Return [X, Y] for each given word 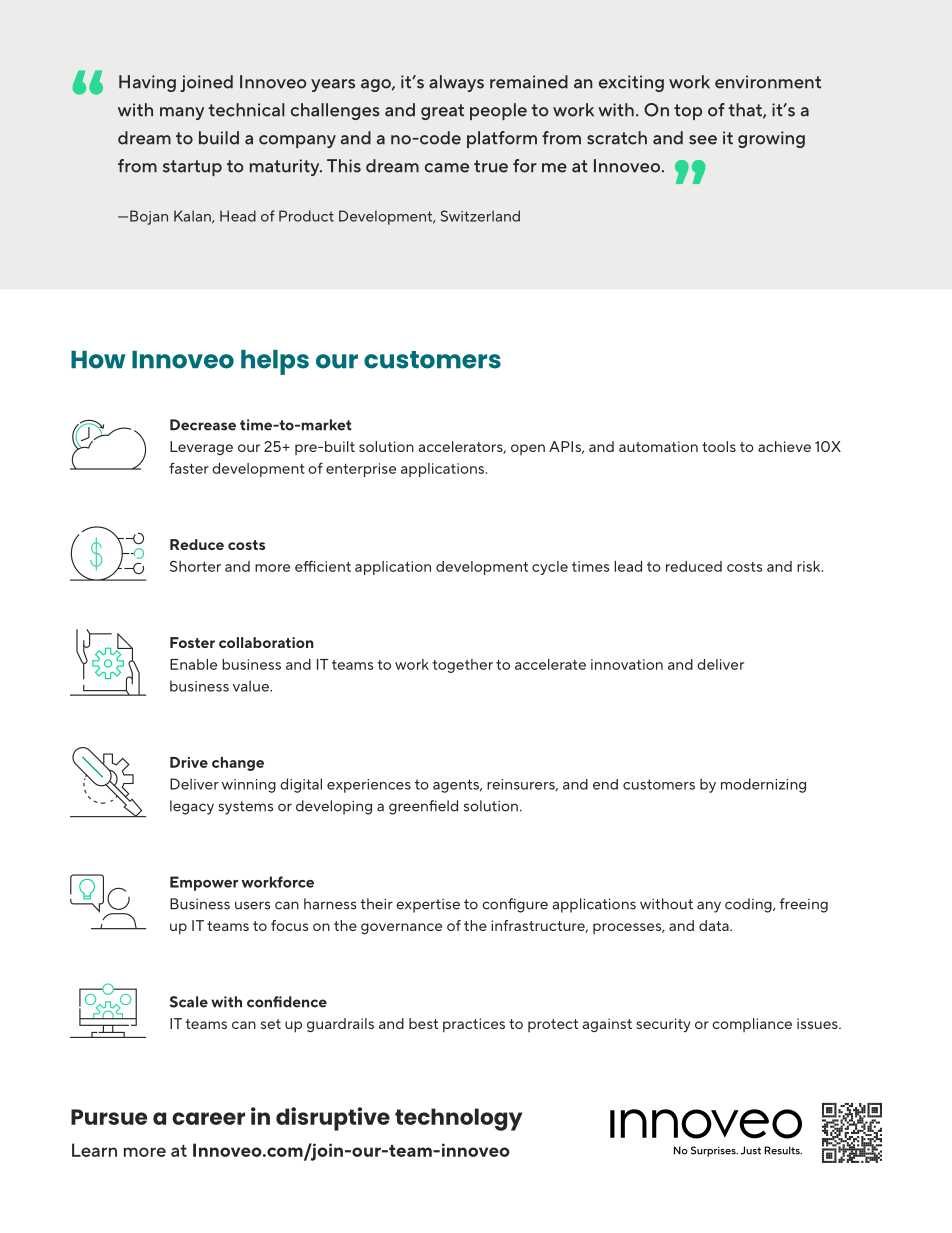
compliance [752, 1025]
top [688, 112]
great [442, 112]
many [182, 113]
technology [458, 1119]
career [208, 1118]
